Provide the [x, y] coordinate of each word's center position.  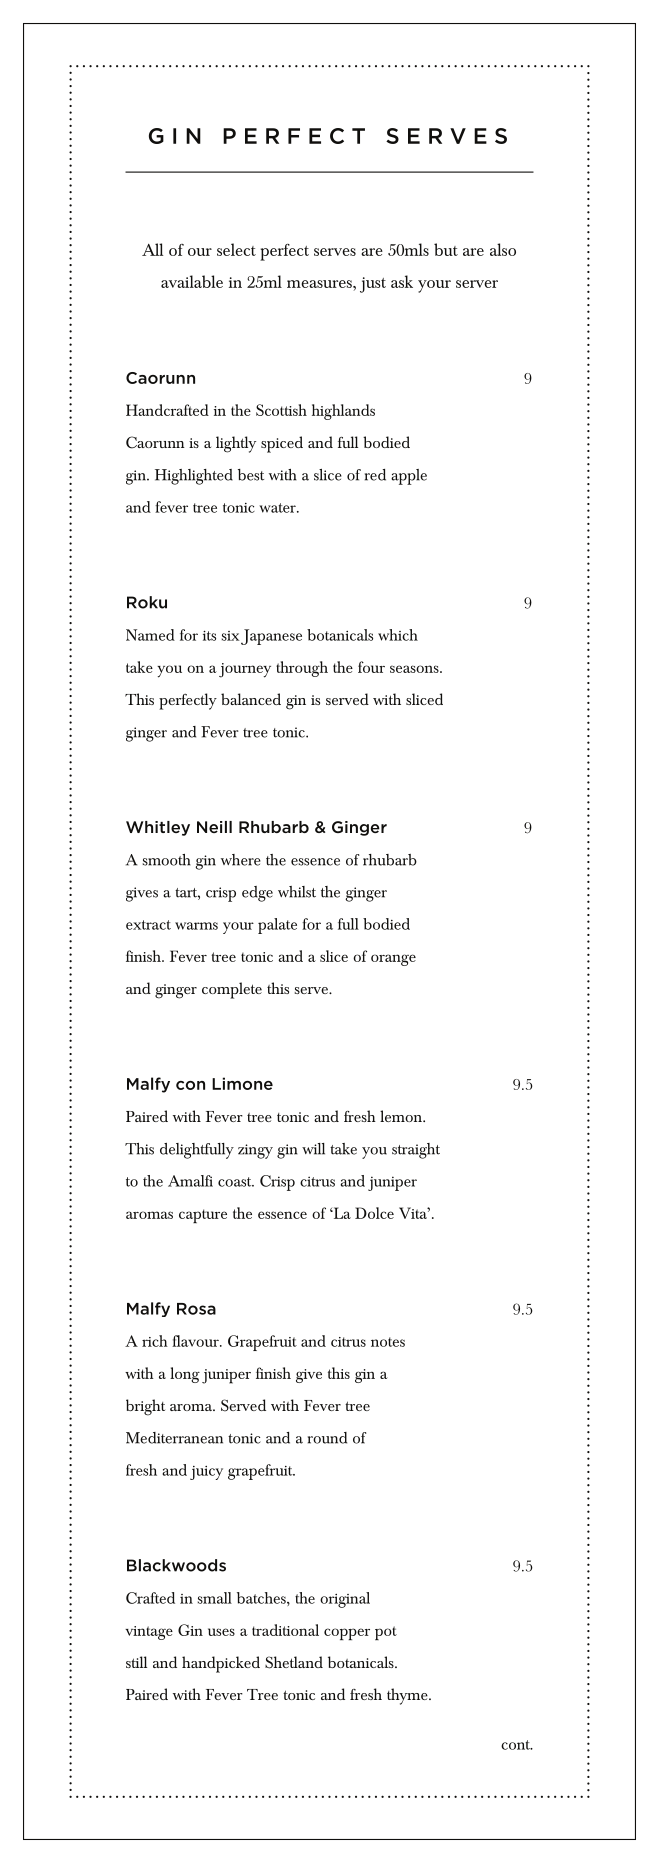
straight [416, 1151]
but [446, 249]
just [373, 285]
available [192, 281]
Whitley [158, 828]
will [313, 1149]
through [302, 669]
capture [203, 1216]
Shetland [294, 1662]
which [398, 635]
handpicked [221, 1664]
